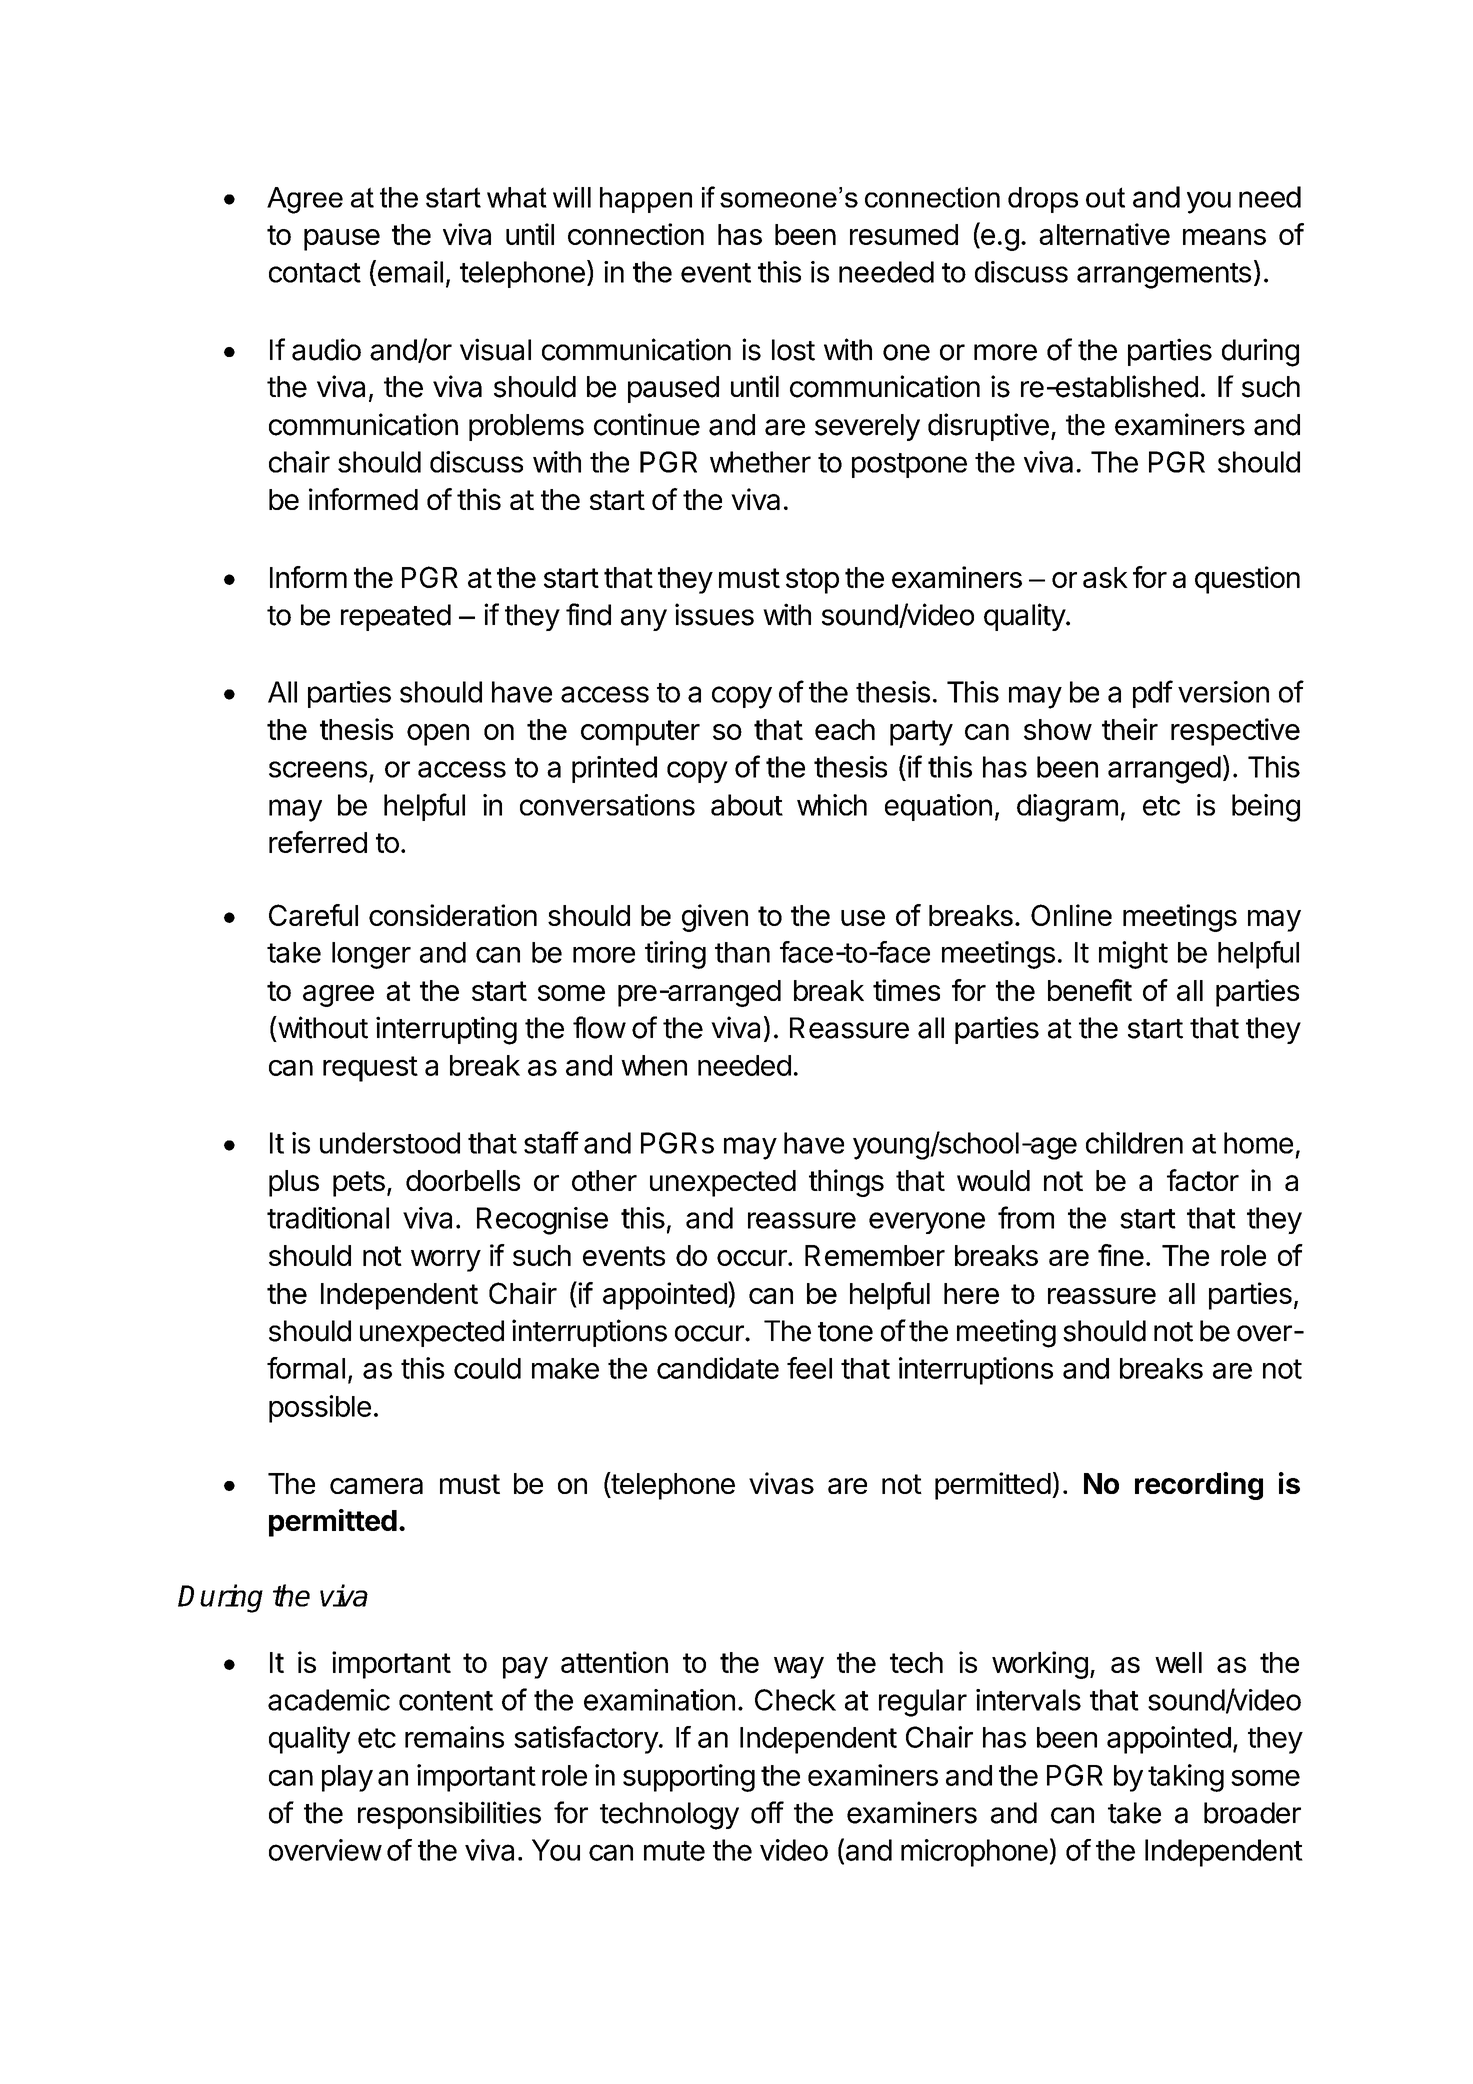 This screenshot has width=1473, height=2084. I want to click on recording, so click(1199, 1486).
